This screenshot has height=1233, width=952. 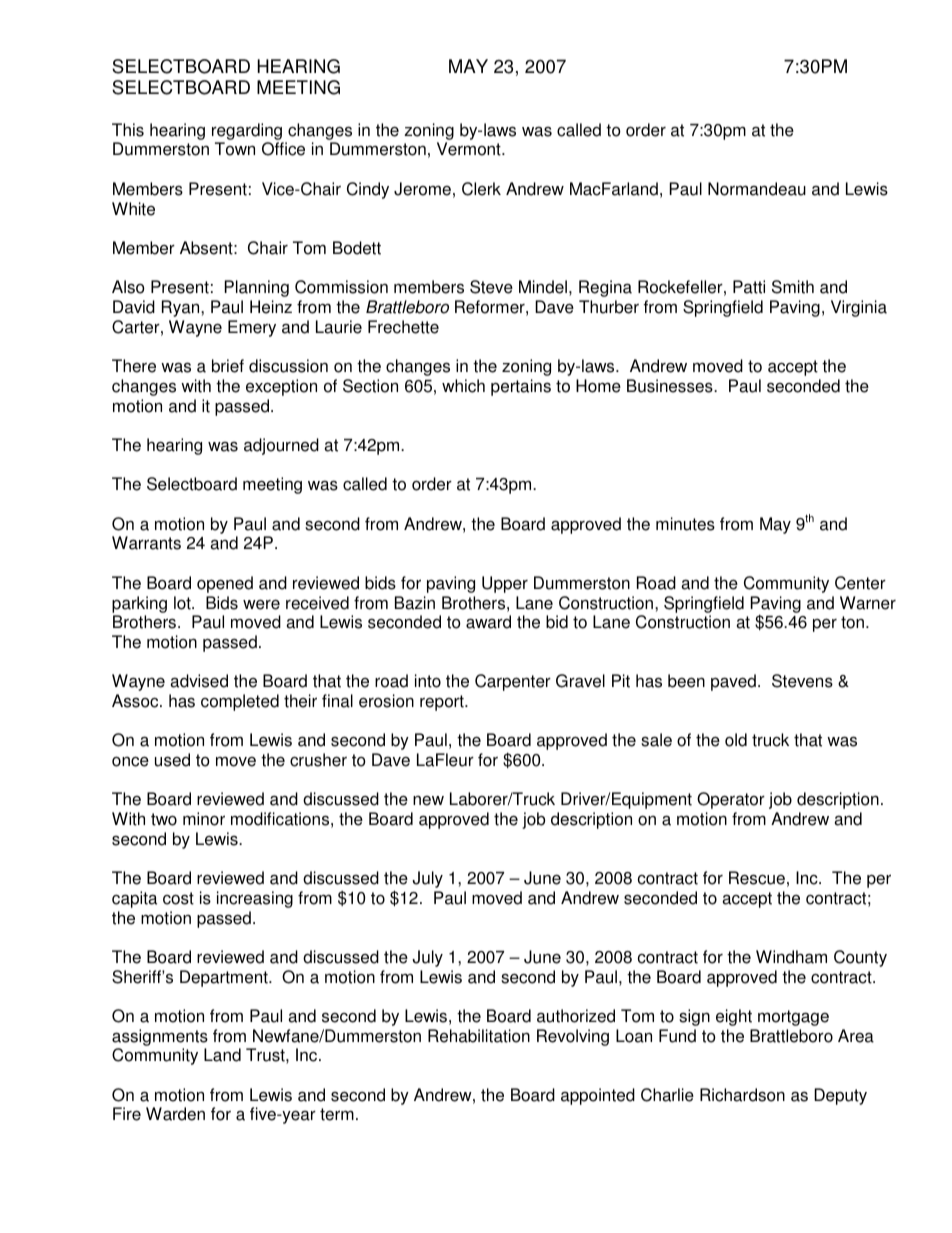 I want to click on Town, so click(x=235, y=149).
